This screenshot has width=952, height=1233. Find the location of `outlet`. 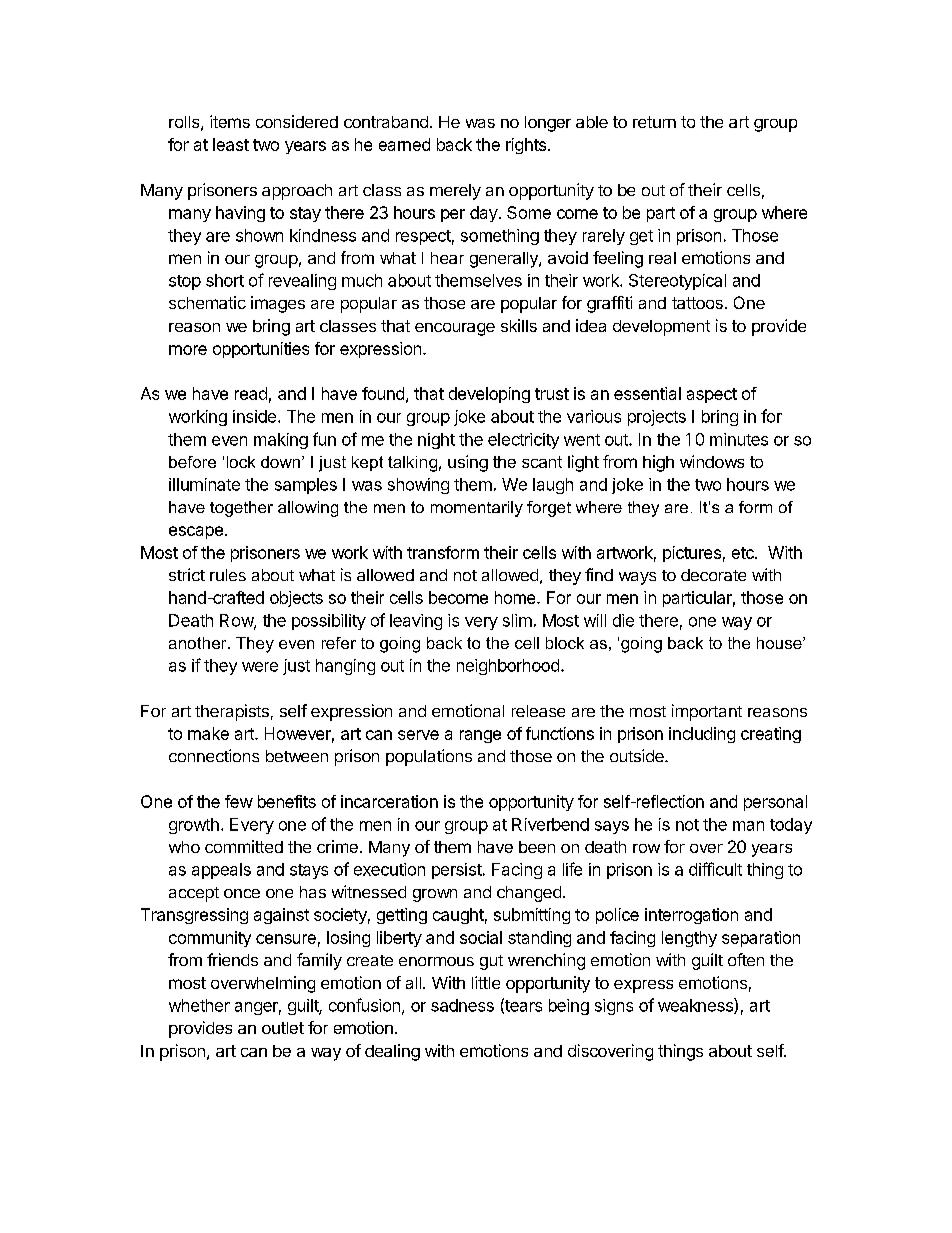

outlet is located at coordinates (283, 1028).
